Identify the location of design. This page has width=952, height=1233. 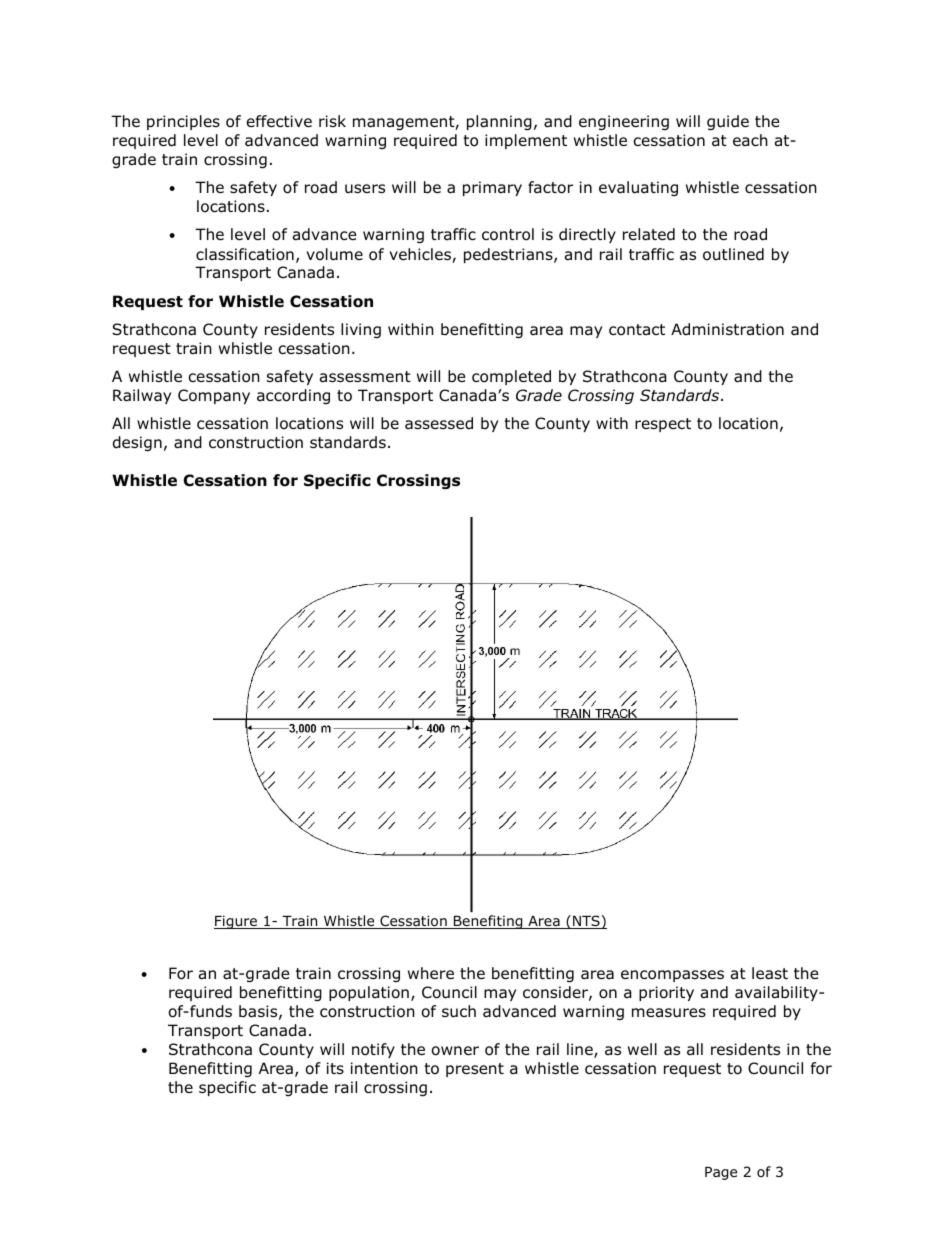
(137, 443).
